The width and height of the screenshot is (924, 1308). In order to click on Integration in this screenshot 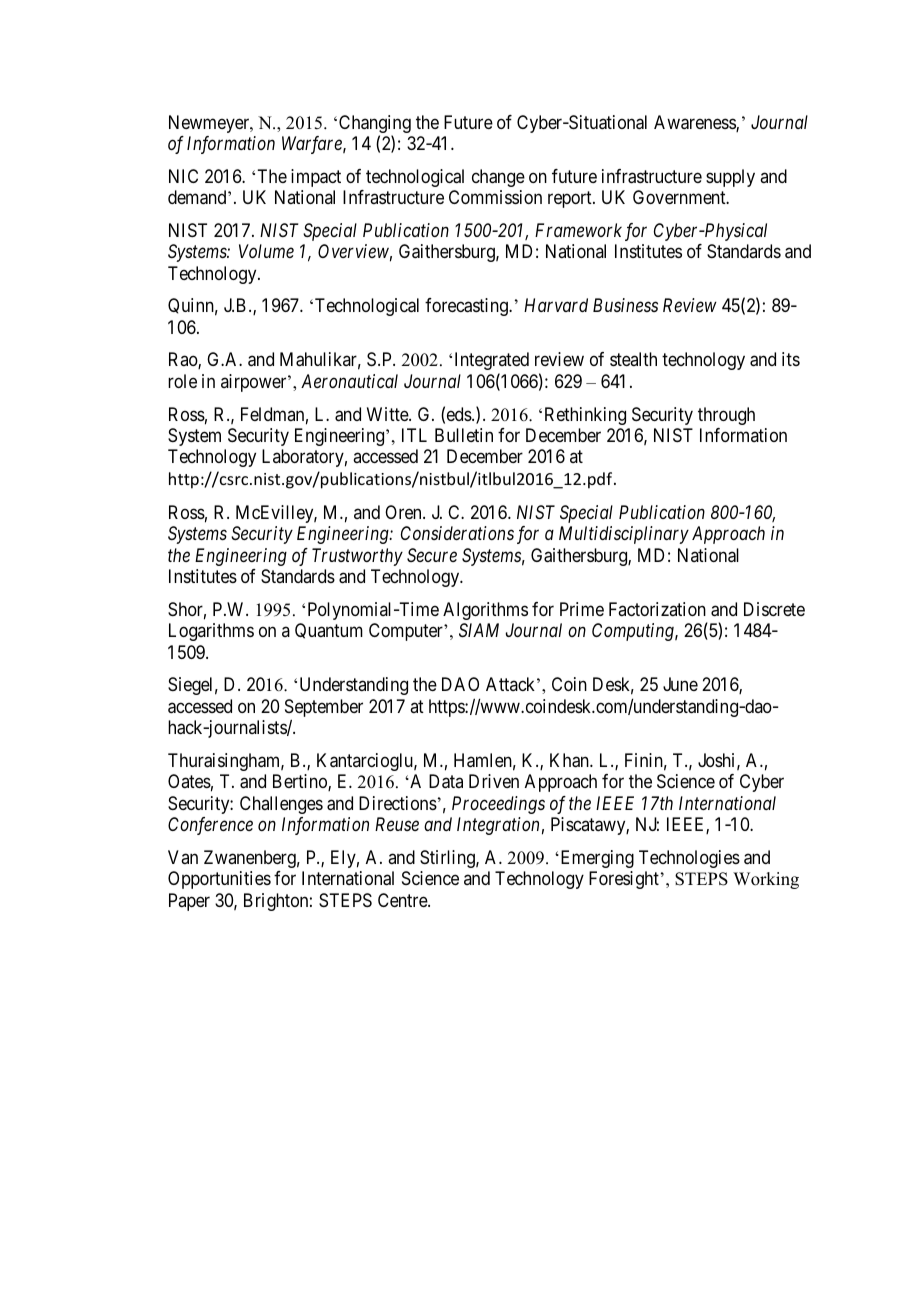, I will do `click(498, 826)`.
